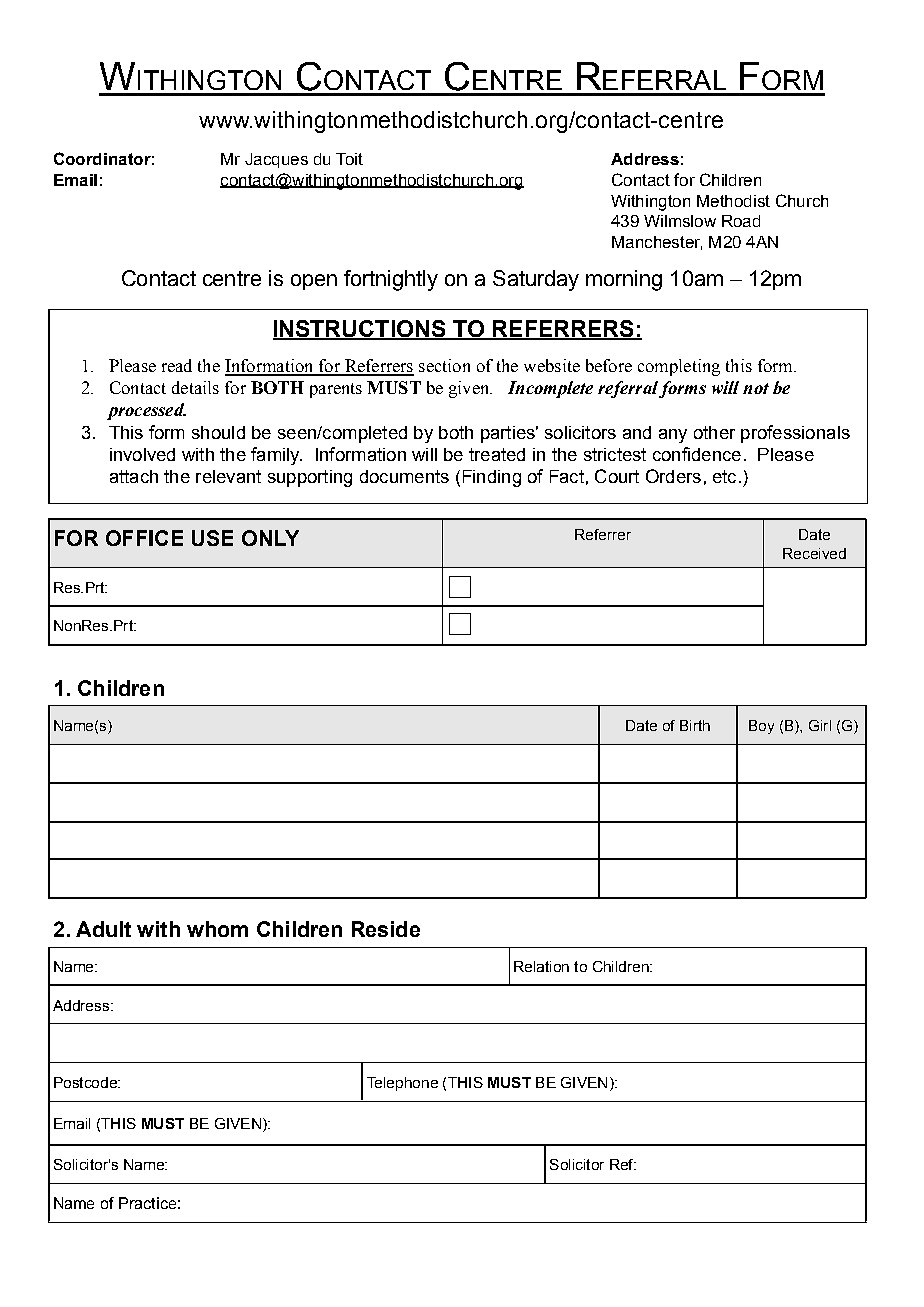  What do you see at coordinates (695, 725) in the page?
I see `Birth` at bounding box center [695, 725].
